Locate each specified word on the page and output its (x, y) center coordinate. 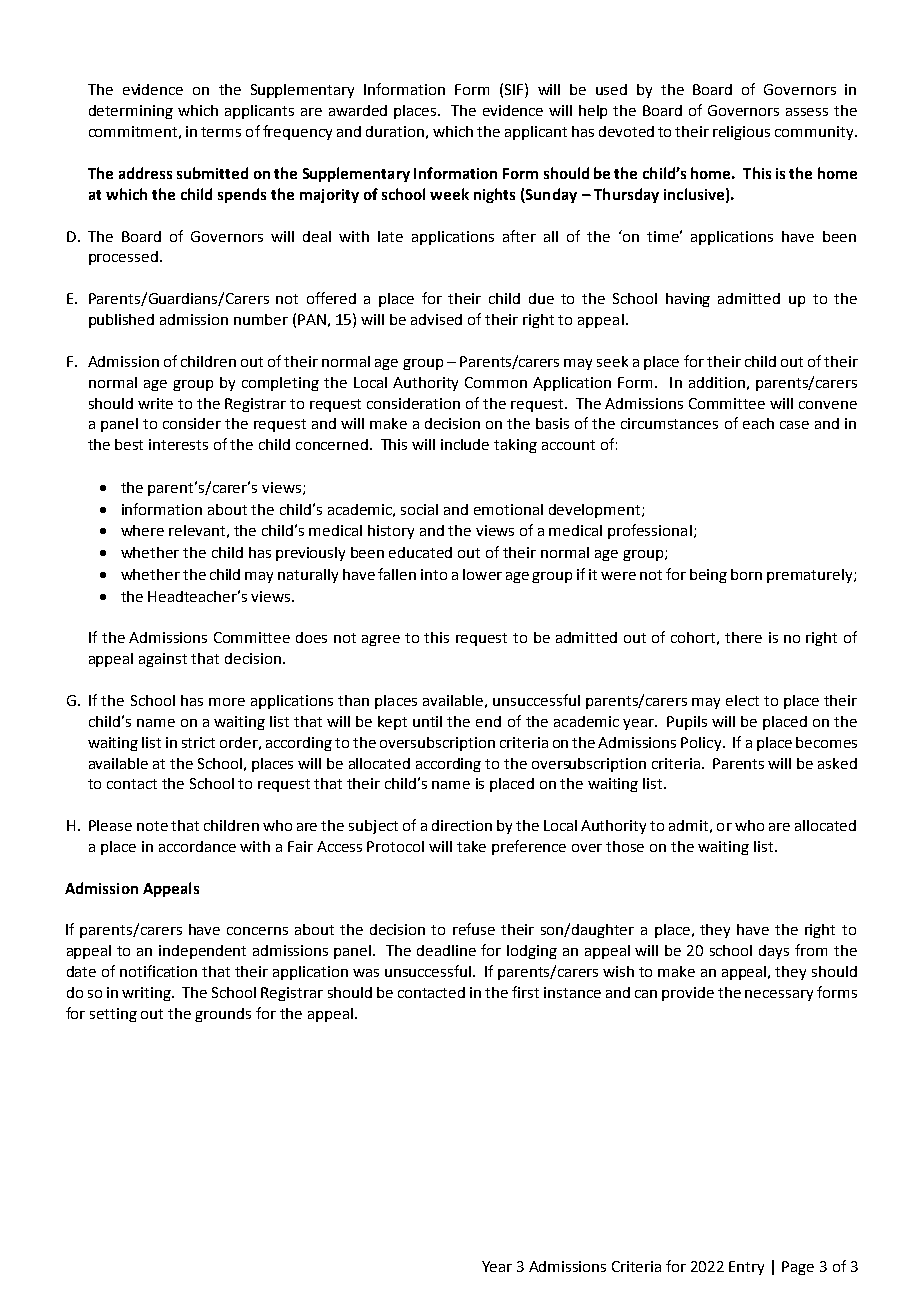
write (155, 403)
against (163, 660)
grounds (223, 1015)
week (449, 194)
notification (158, 971)
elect (742, 700)
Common (496, 382)
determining (131, 112)
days (774, 952)
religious (741, 133)
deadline (446, 950)
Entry (746, 1268)
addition (717, 382)
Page (798, 1268)
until (427, 721)
